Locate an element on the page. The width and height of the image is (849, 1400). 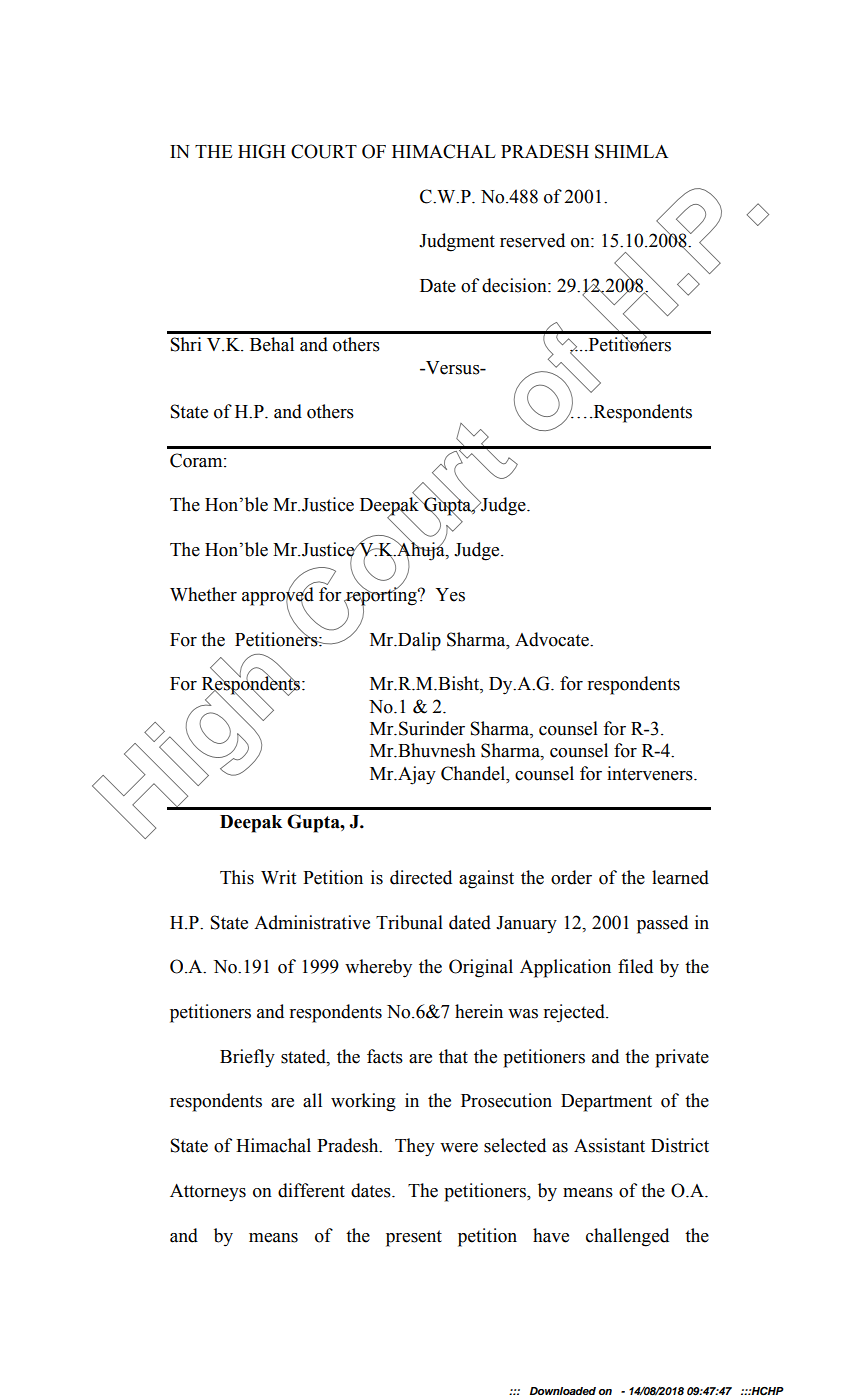
present is located at coordinates (414, 1238).
